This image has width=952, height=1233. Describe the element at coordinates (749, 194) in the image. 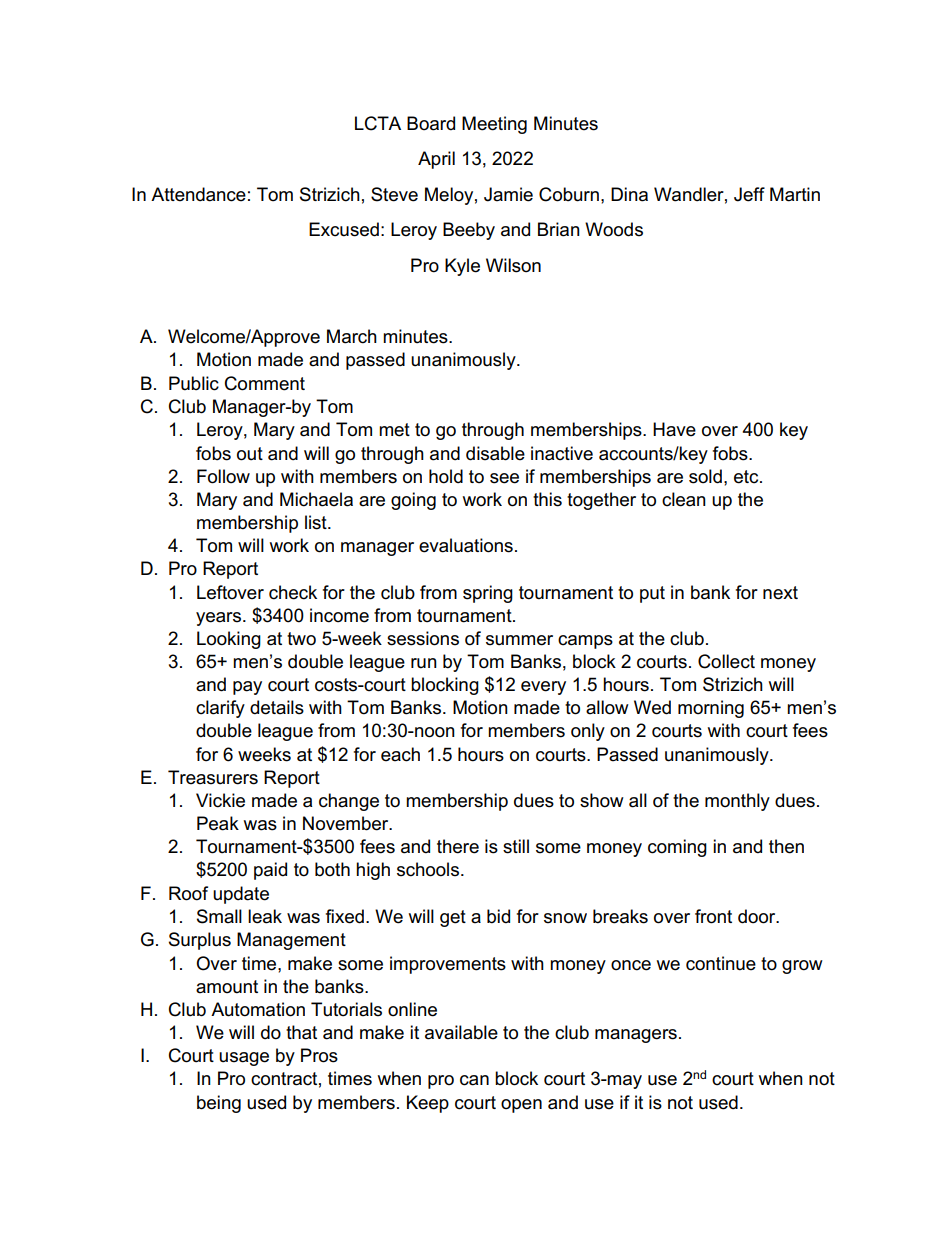

I see `Jeff` at that location.
